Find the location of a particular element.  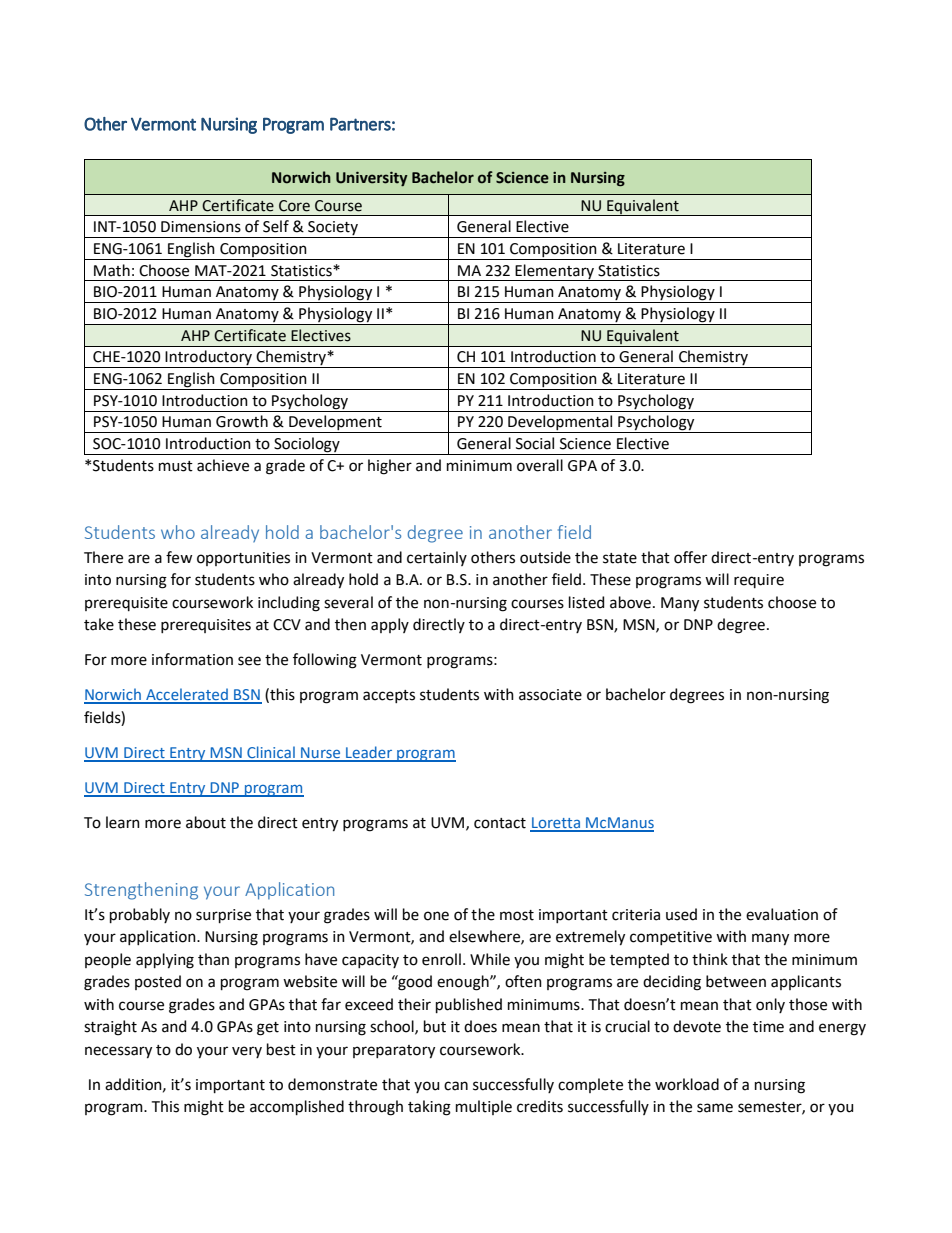

Elementary is located at coordinates (555, 272).
